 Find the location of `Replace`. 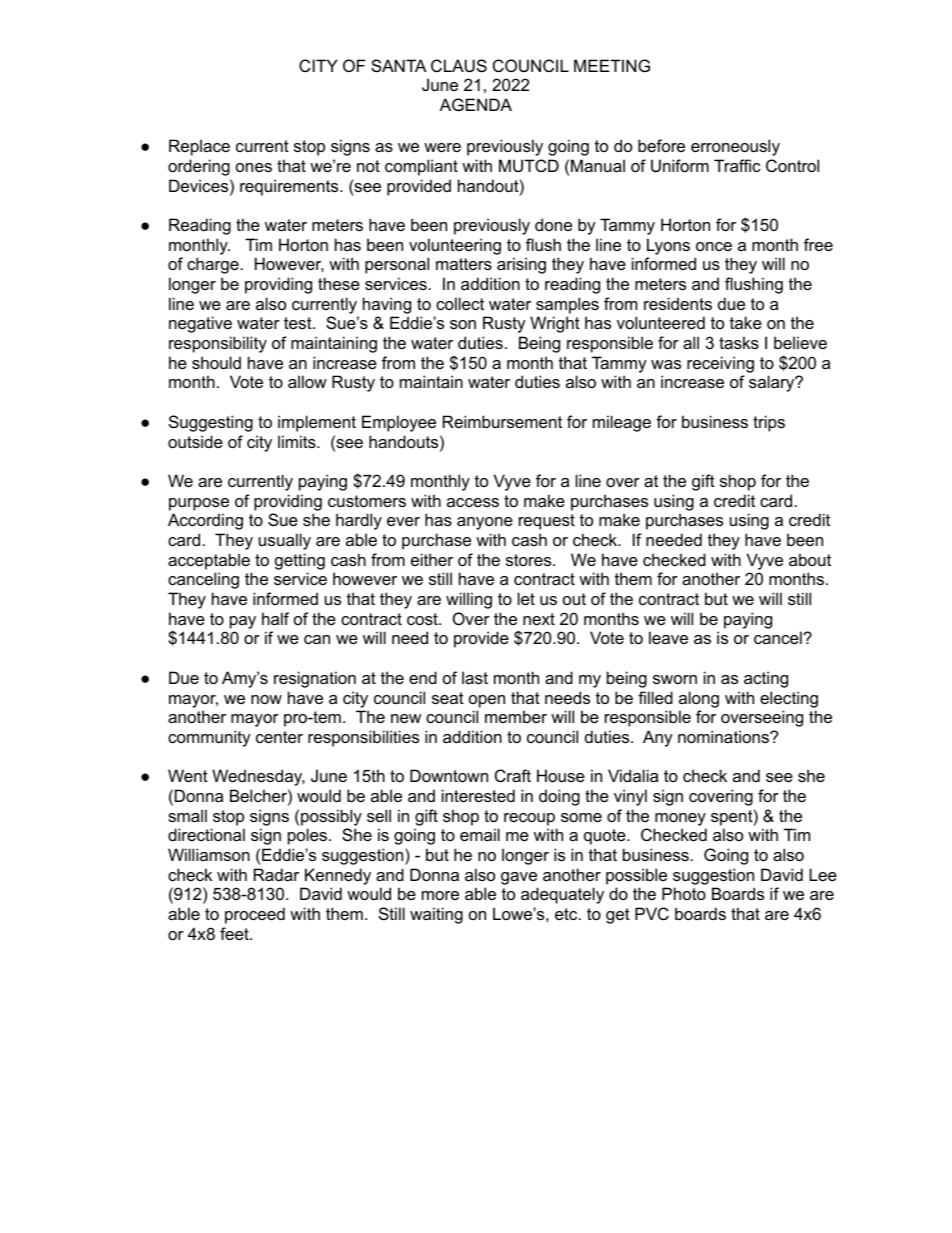

Replace is located at coordinates (199, 147).
